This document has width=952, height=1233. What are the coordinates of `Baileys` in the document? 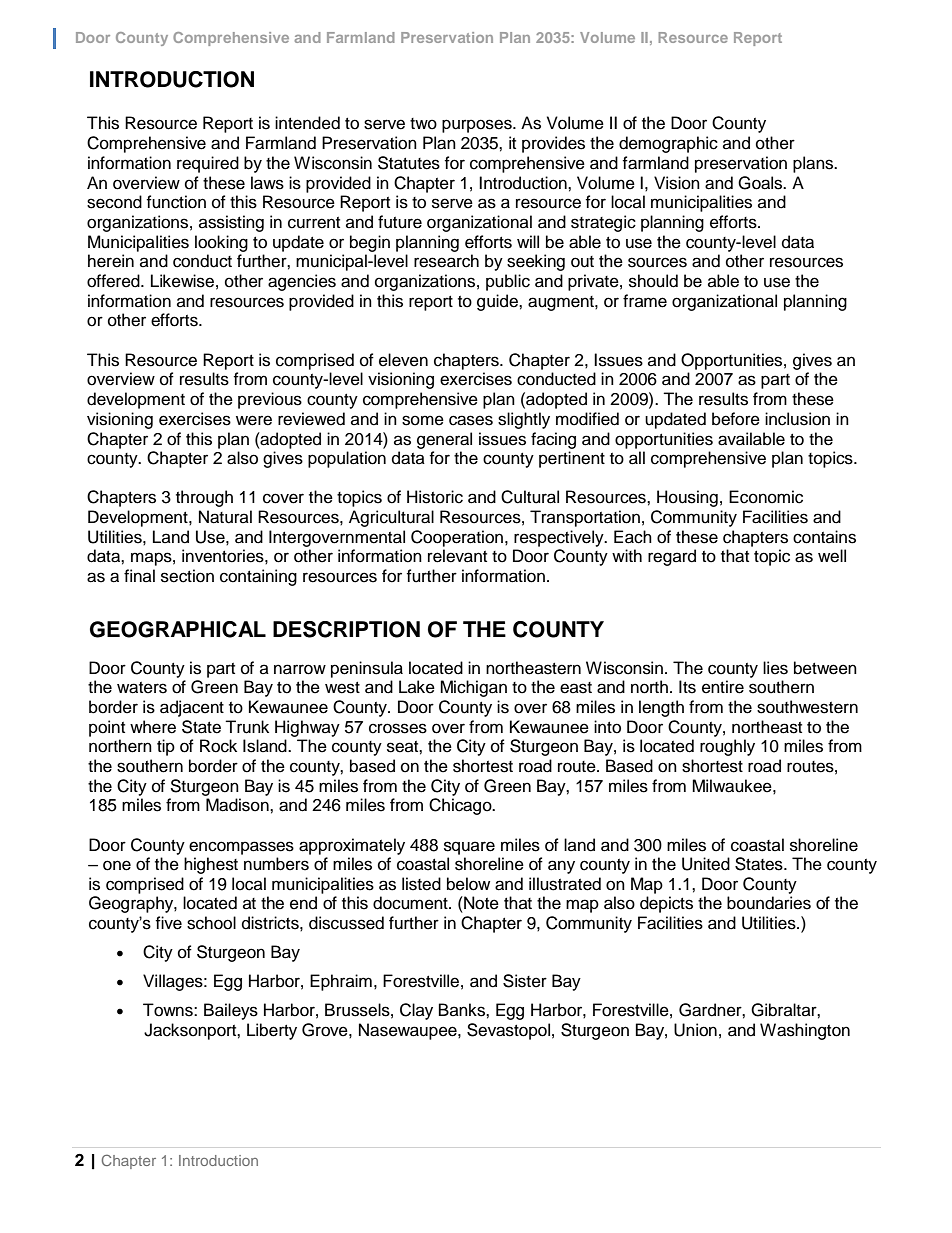 It's located at (231, 1011).
